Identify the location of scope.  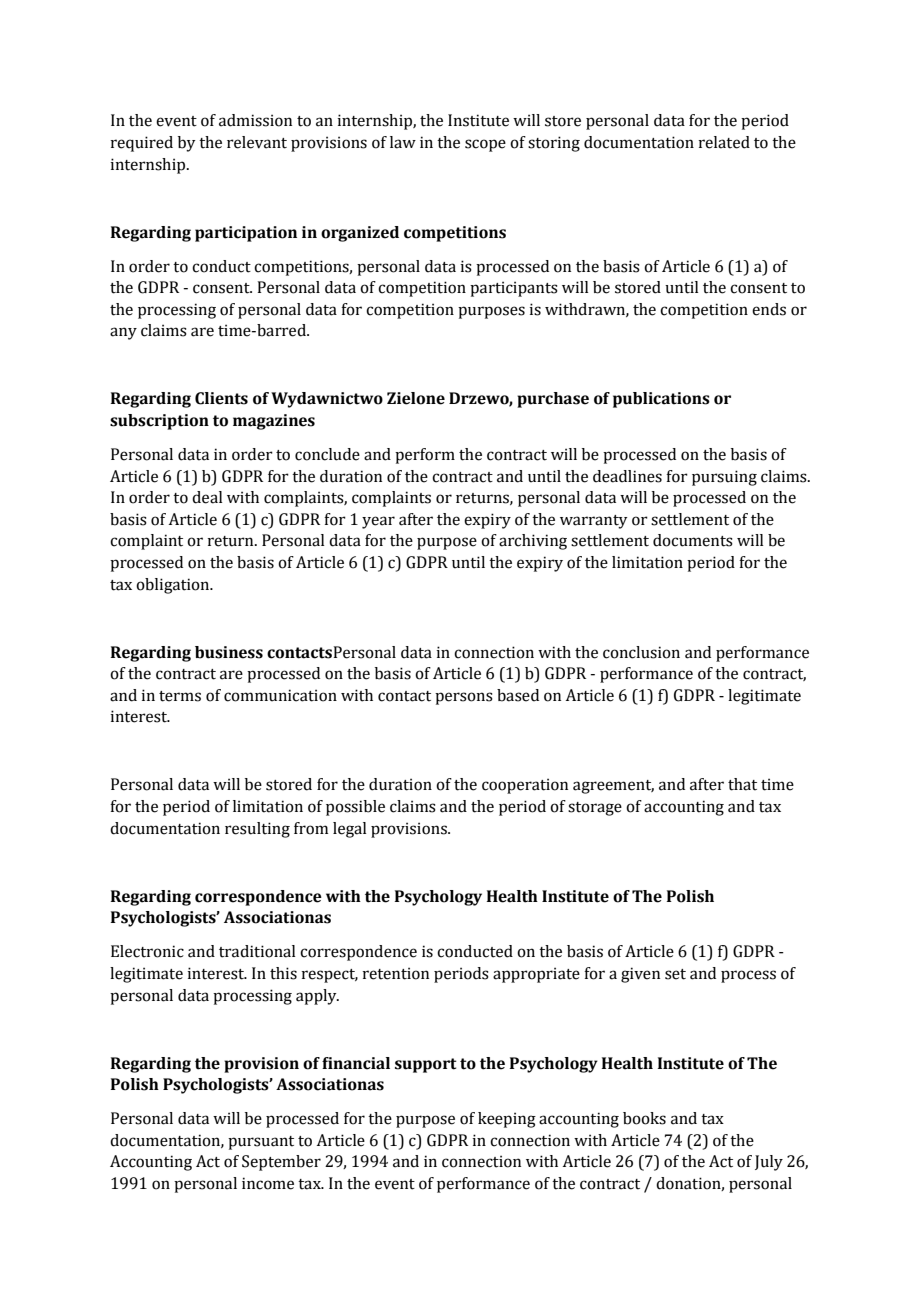
(485, 145).
